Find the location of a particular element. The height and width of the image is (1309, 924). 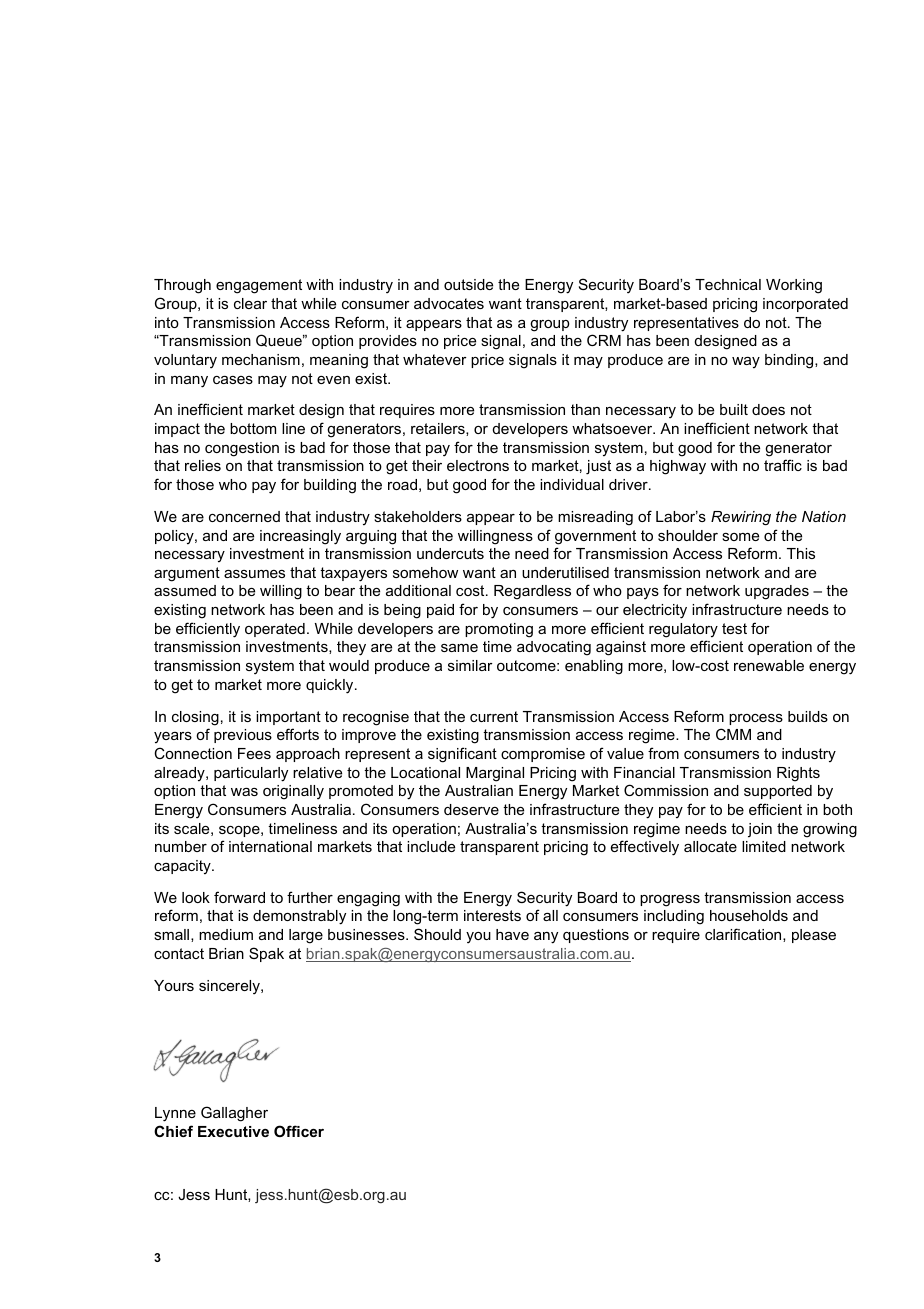

important is located at coordinates (288, 718).
